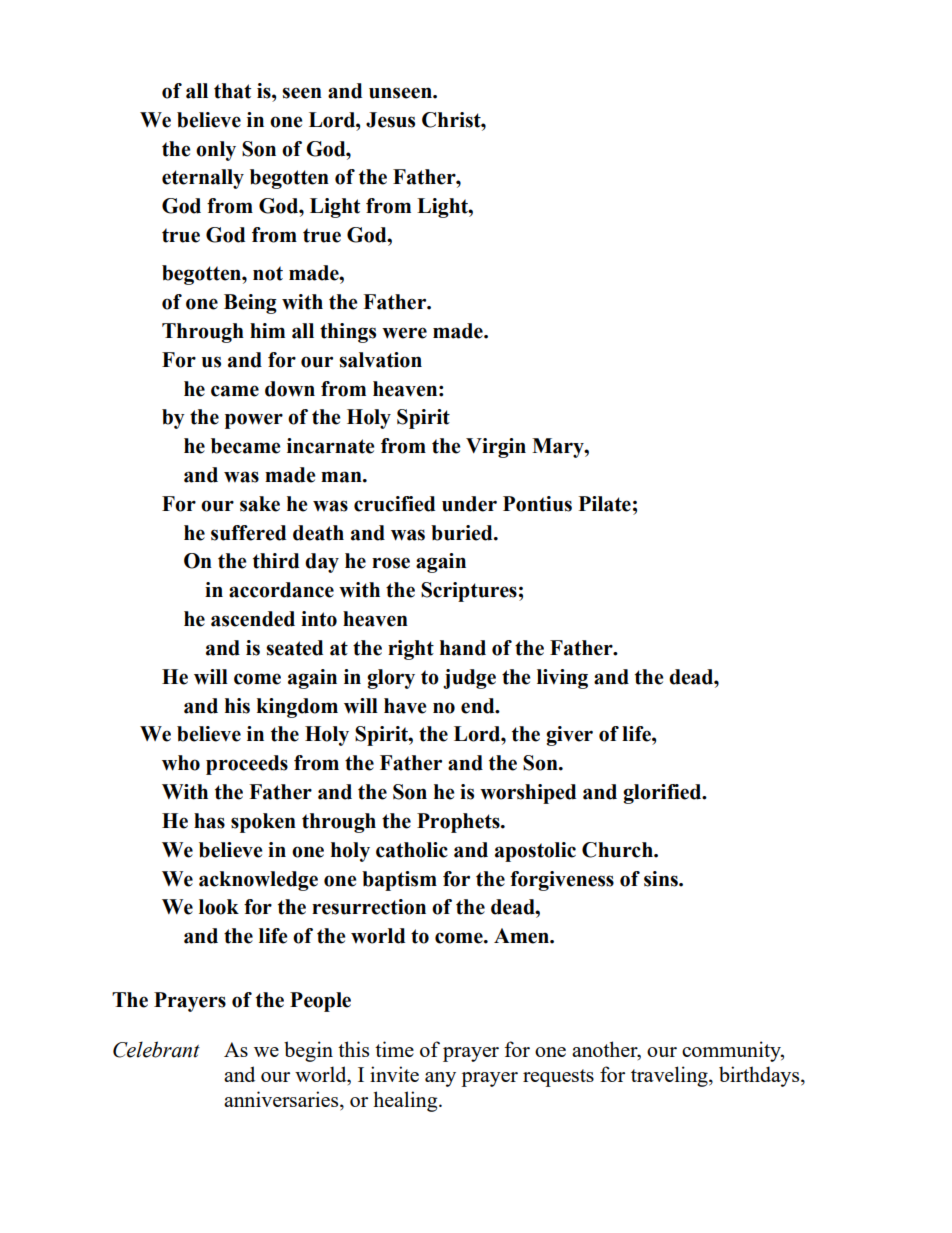 This screenshot has height=1233, width=952. Describe the element at coordinates (380, 360) in the screenshot. I see `salvation` at that location.
